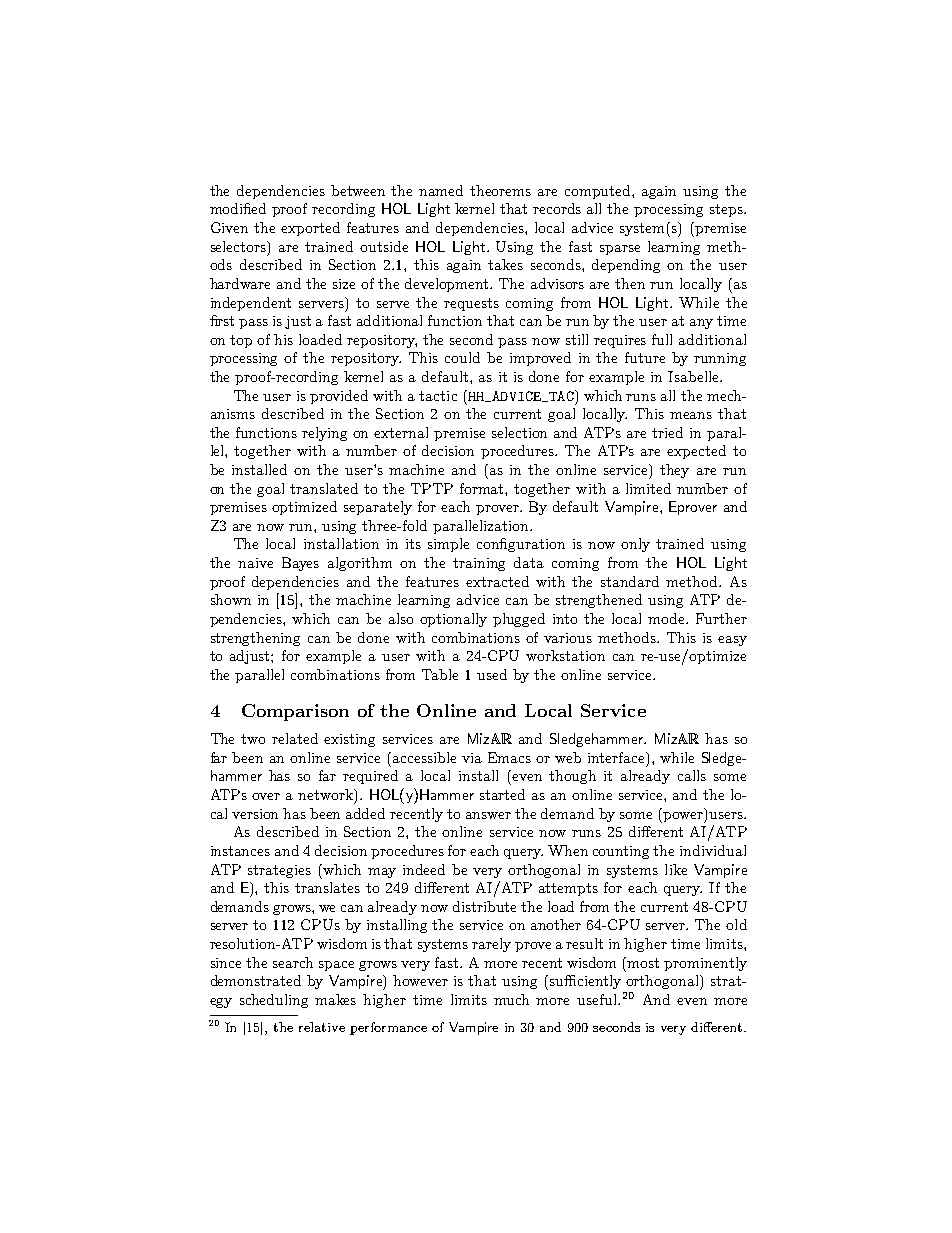  What do you see at coordinates (511, 999) in the screenshot?
I see `much` at bounding box center [511, 999].
